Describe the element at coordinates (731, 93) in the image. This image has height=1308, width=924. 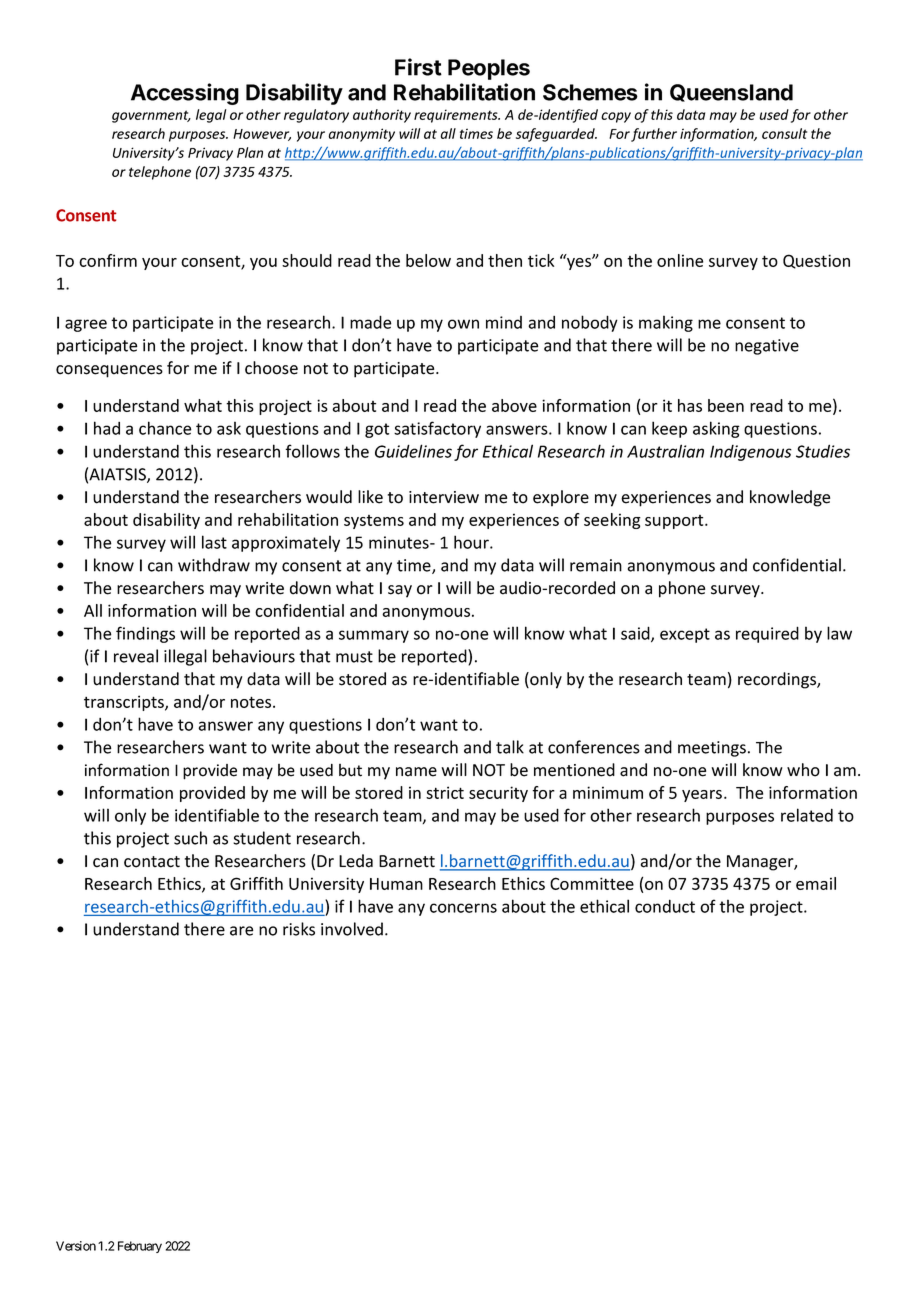
I see `Queensland` at that location.
